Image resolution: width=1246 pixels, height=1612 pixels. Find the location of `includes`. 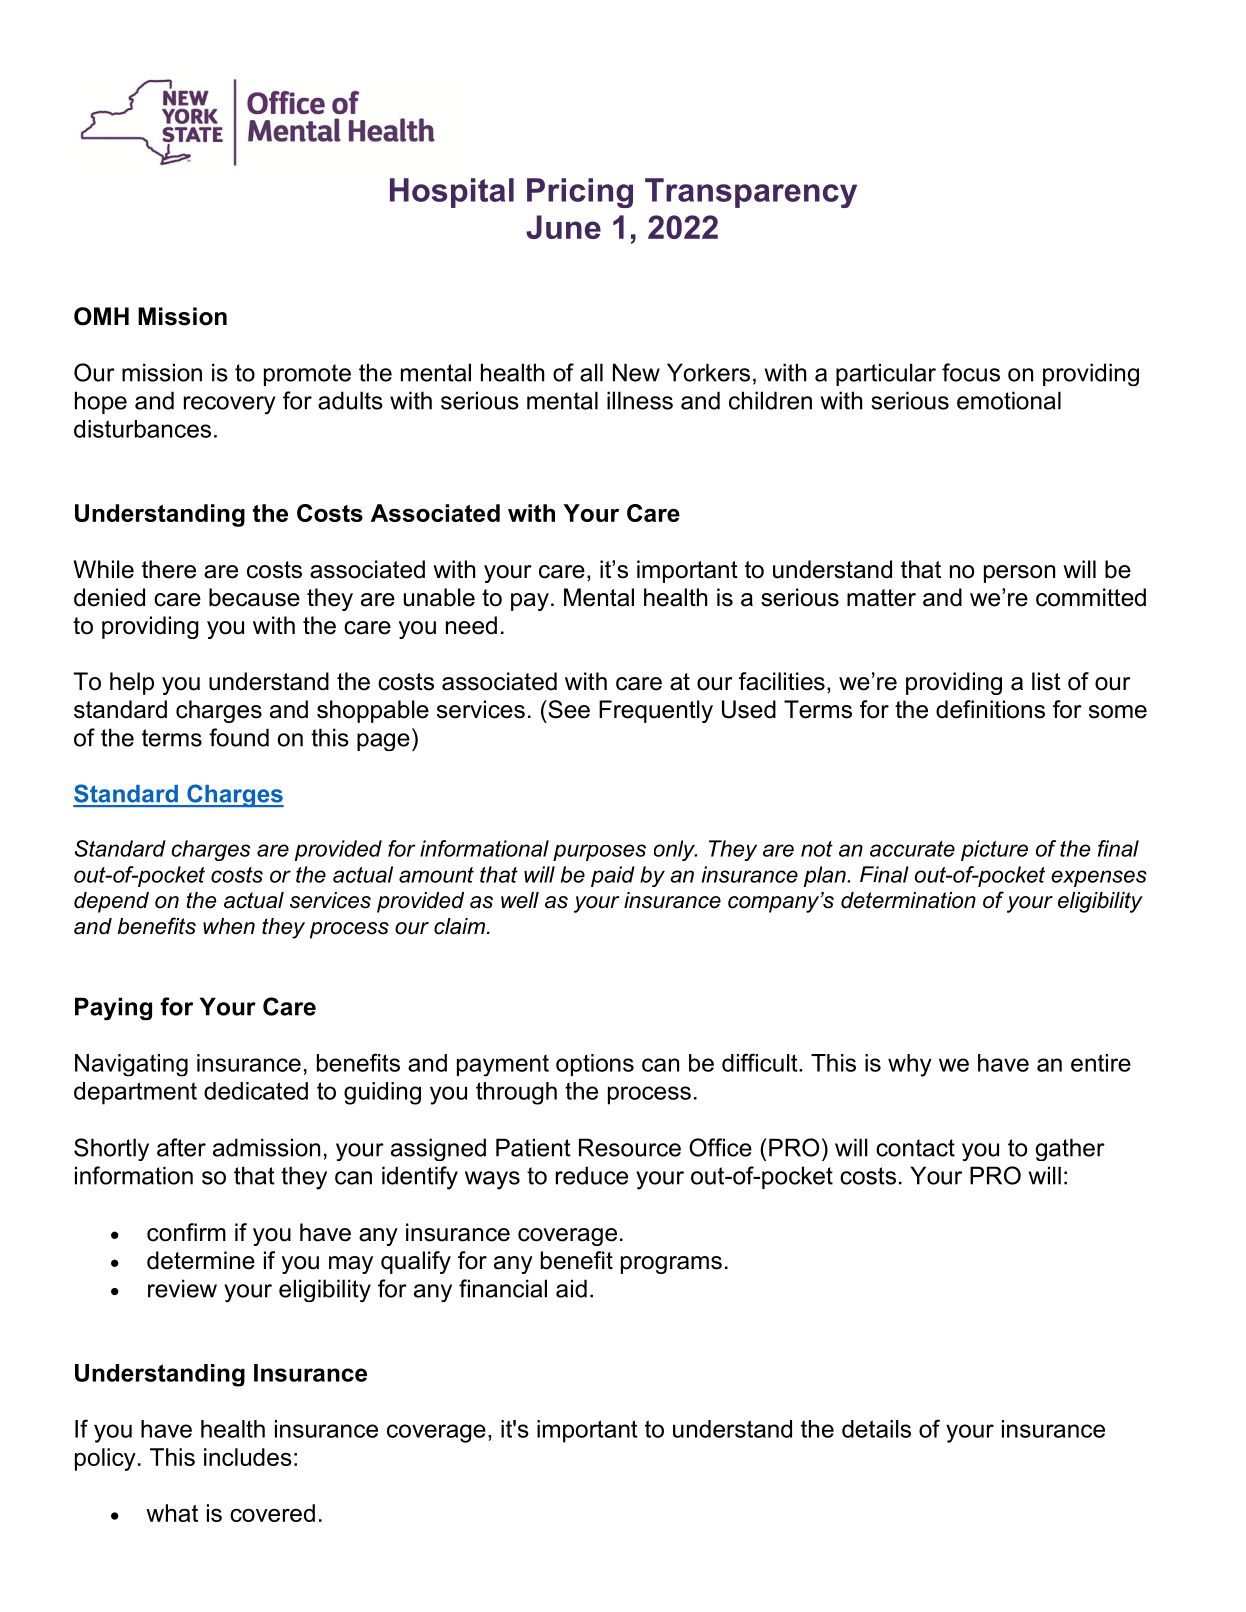

includes is located at coordinates (248, 1457).
